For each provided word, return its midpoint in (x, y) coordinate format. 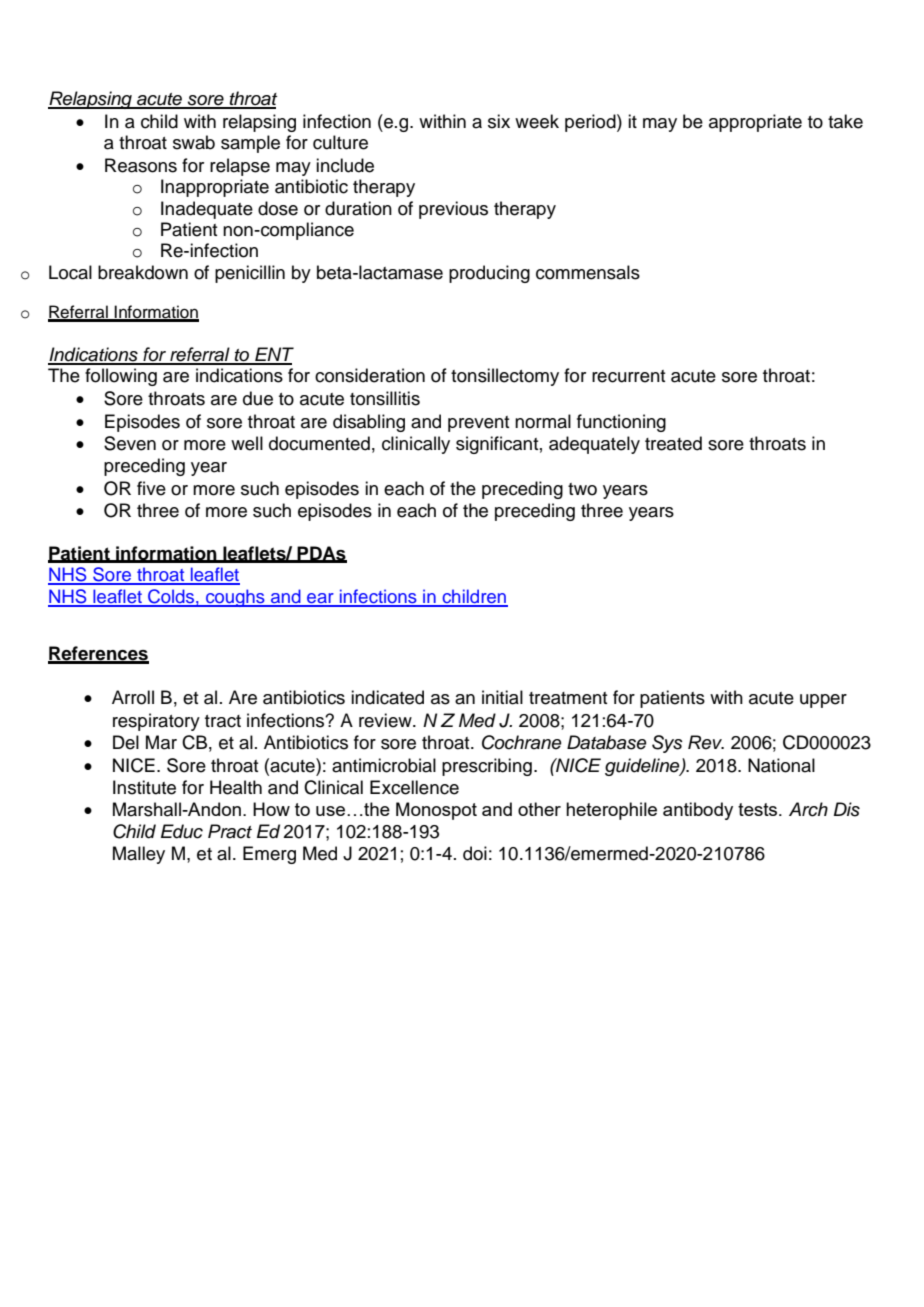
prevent (478, 424)
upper (823, 701)
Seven (130, 443)
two (582, 489)
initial (502, 697)
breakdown (143, 272)
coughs (235, 598)
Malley (139, 855)
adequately (594, 445)
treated (673, 443)
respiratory (156, 722)
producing (489, 274)
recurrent (628, 376)
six (499, 121)
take (845, 121)
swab (194, 142)
